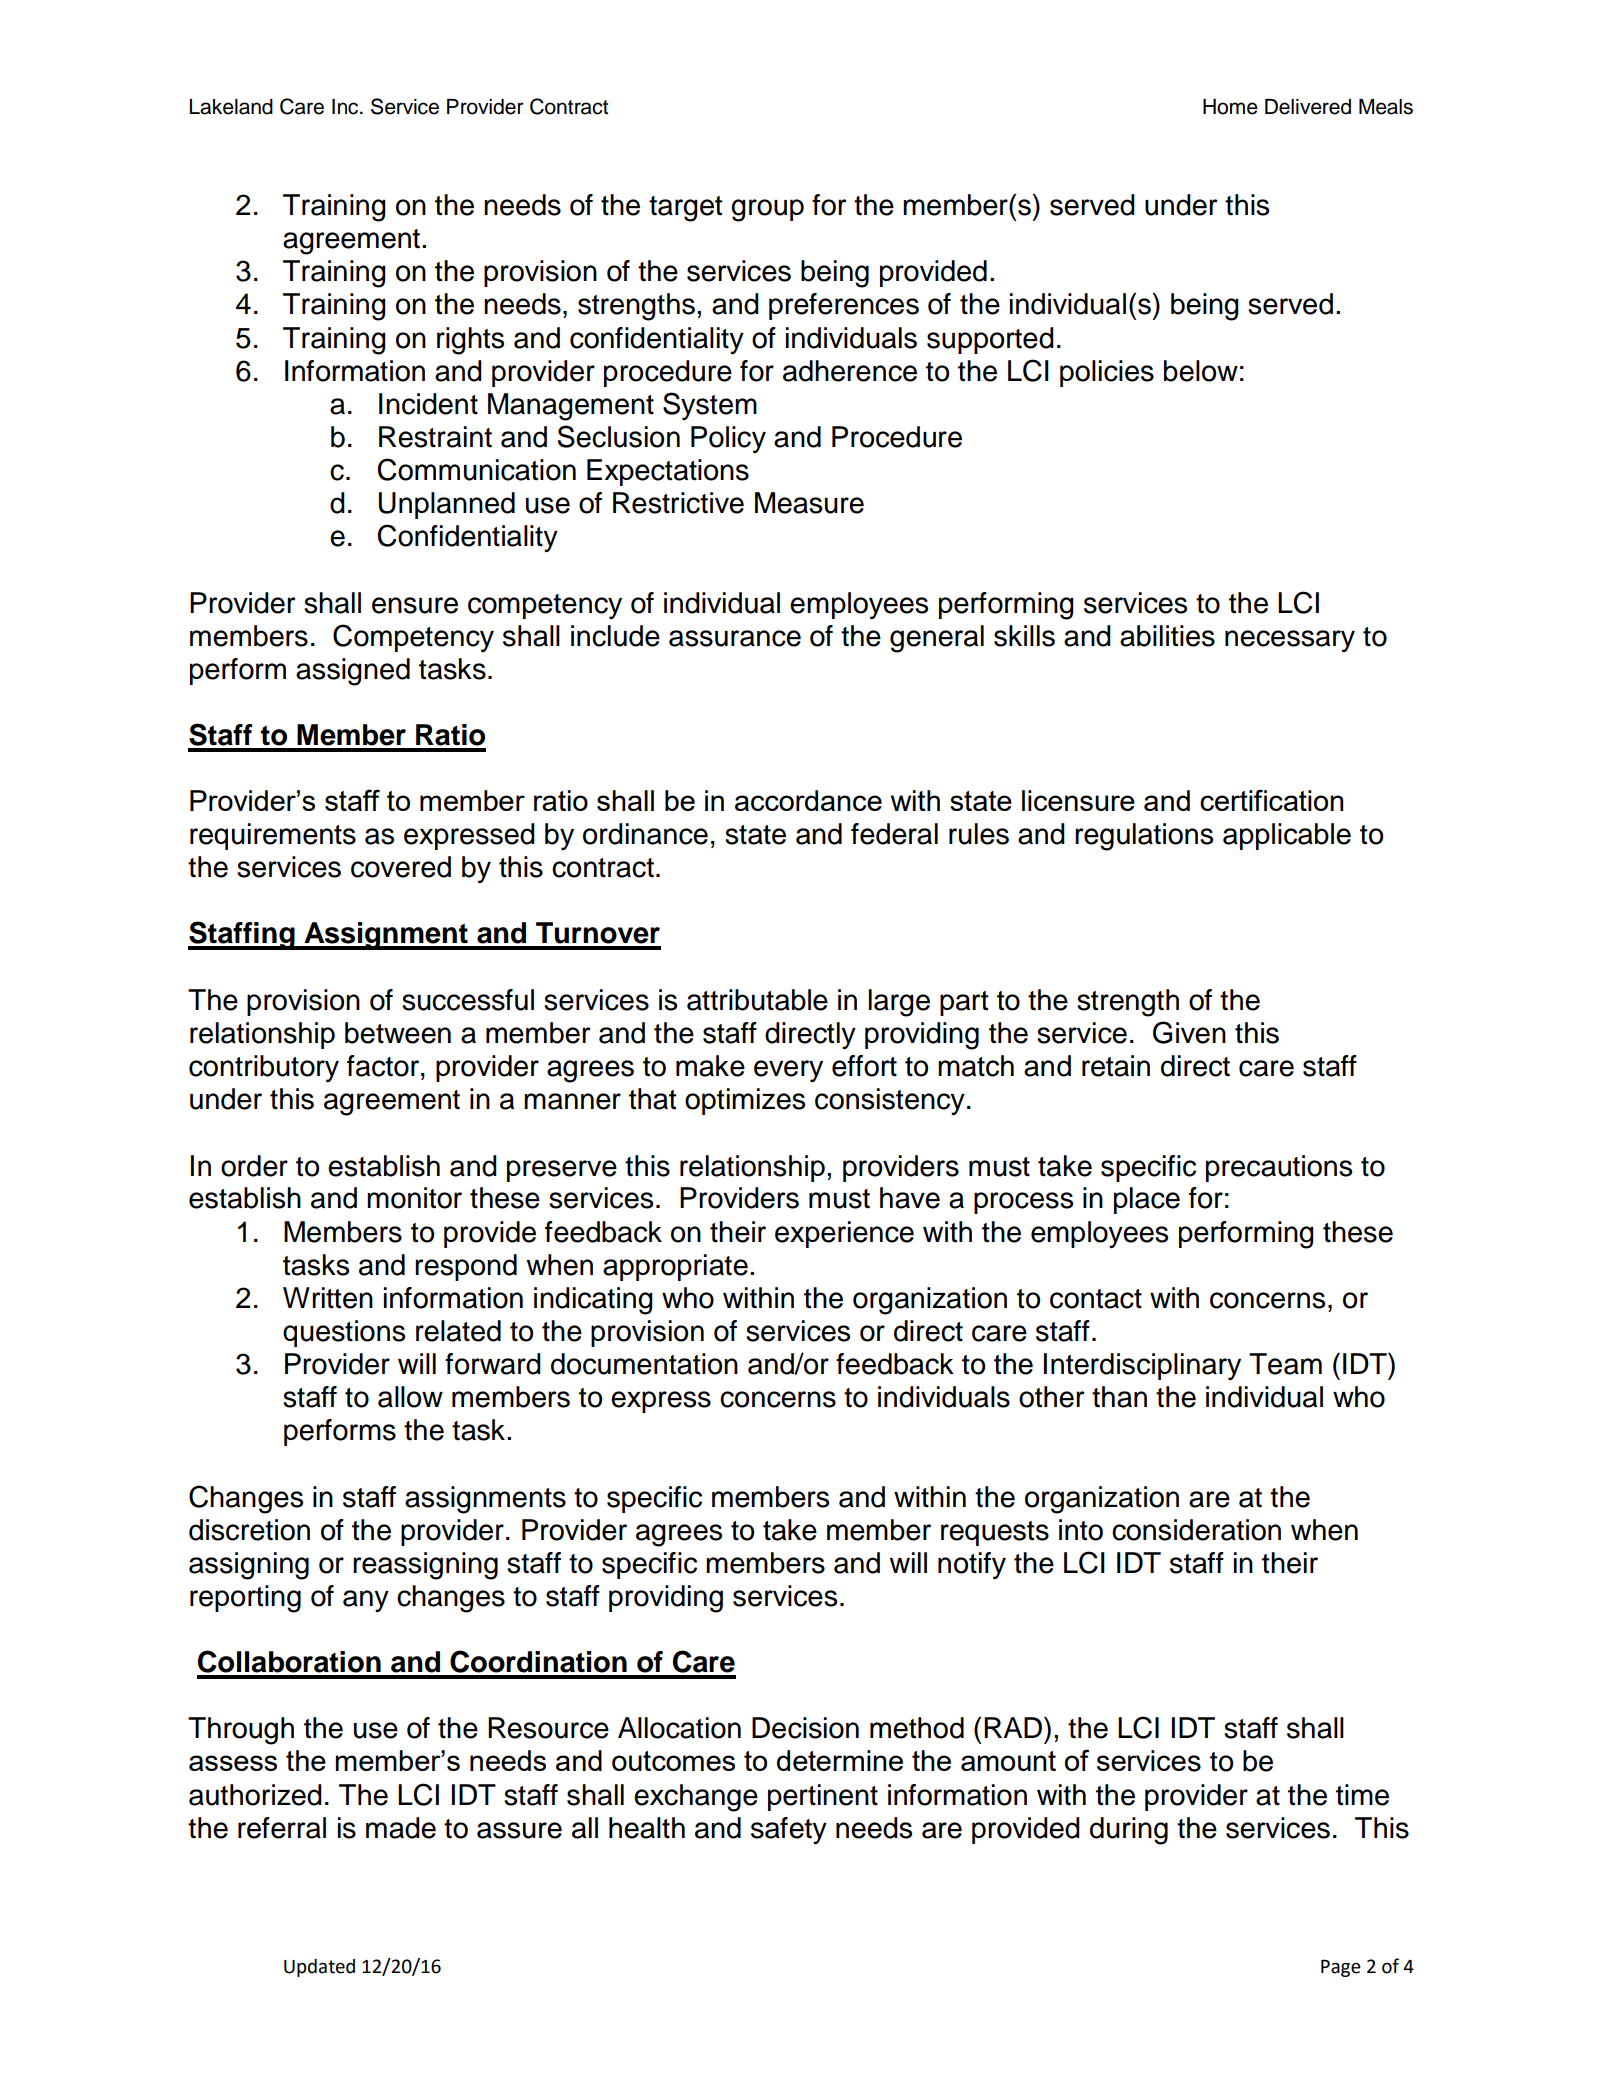 Image resolution: width=1602 pixels, height=2073 pixels. What do you see at coordinates (789, 1830) in the page?
I see `safety` at bounding box center [789, 1830].
